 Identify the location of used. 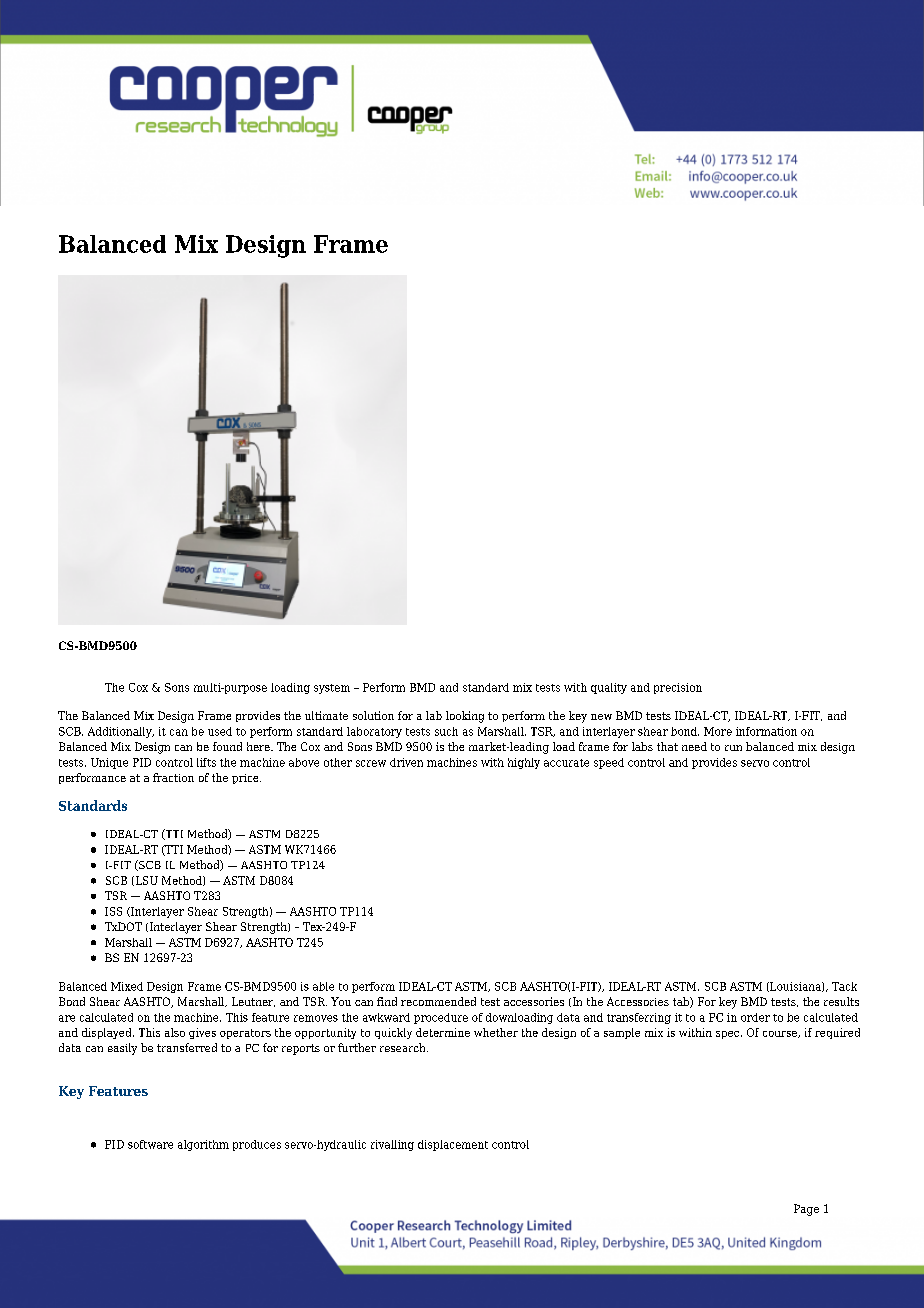
(220, 731).
